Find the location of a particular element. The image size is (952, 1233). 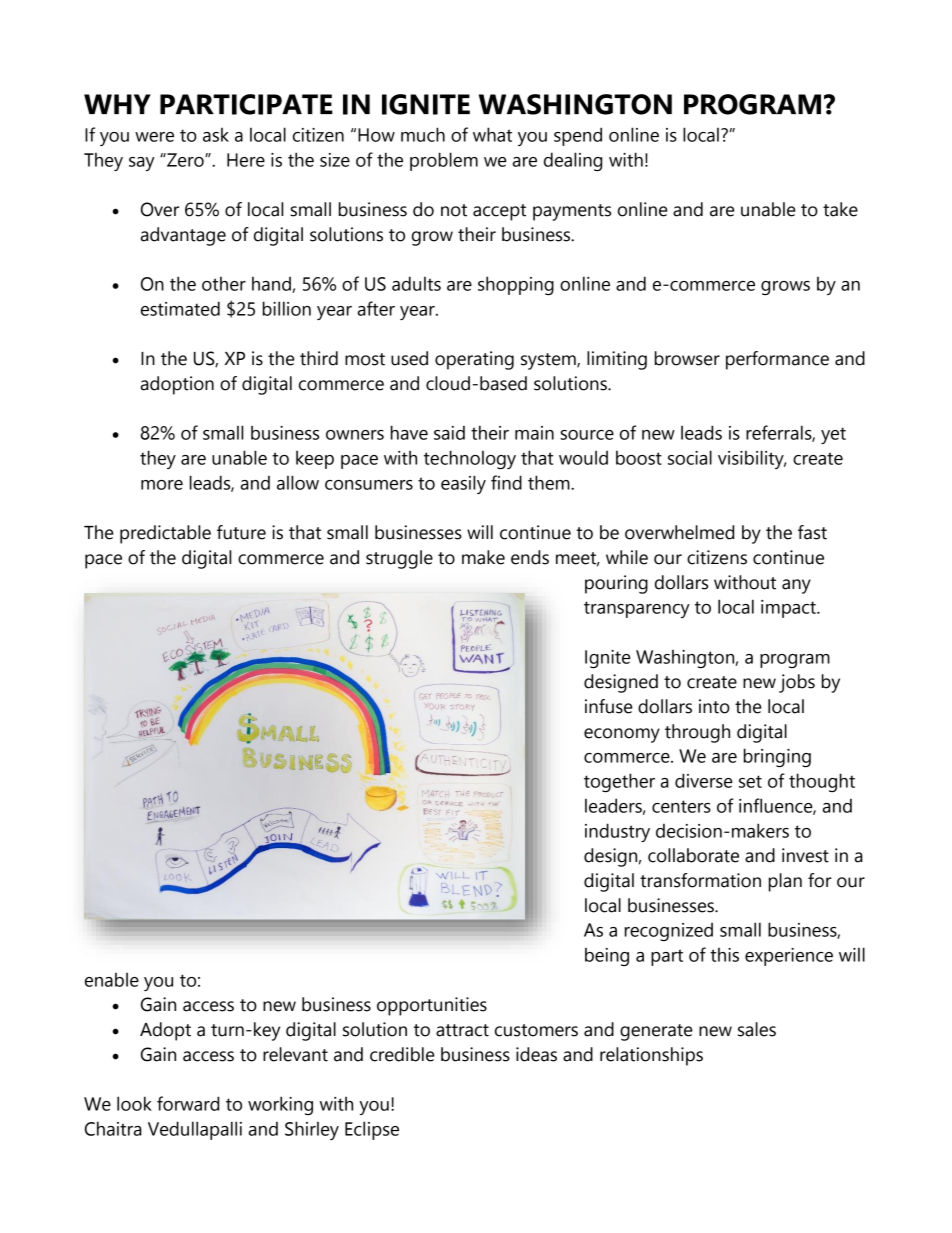

together is located at coordinates (619, 782).
